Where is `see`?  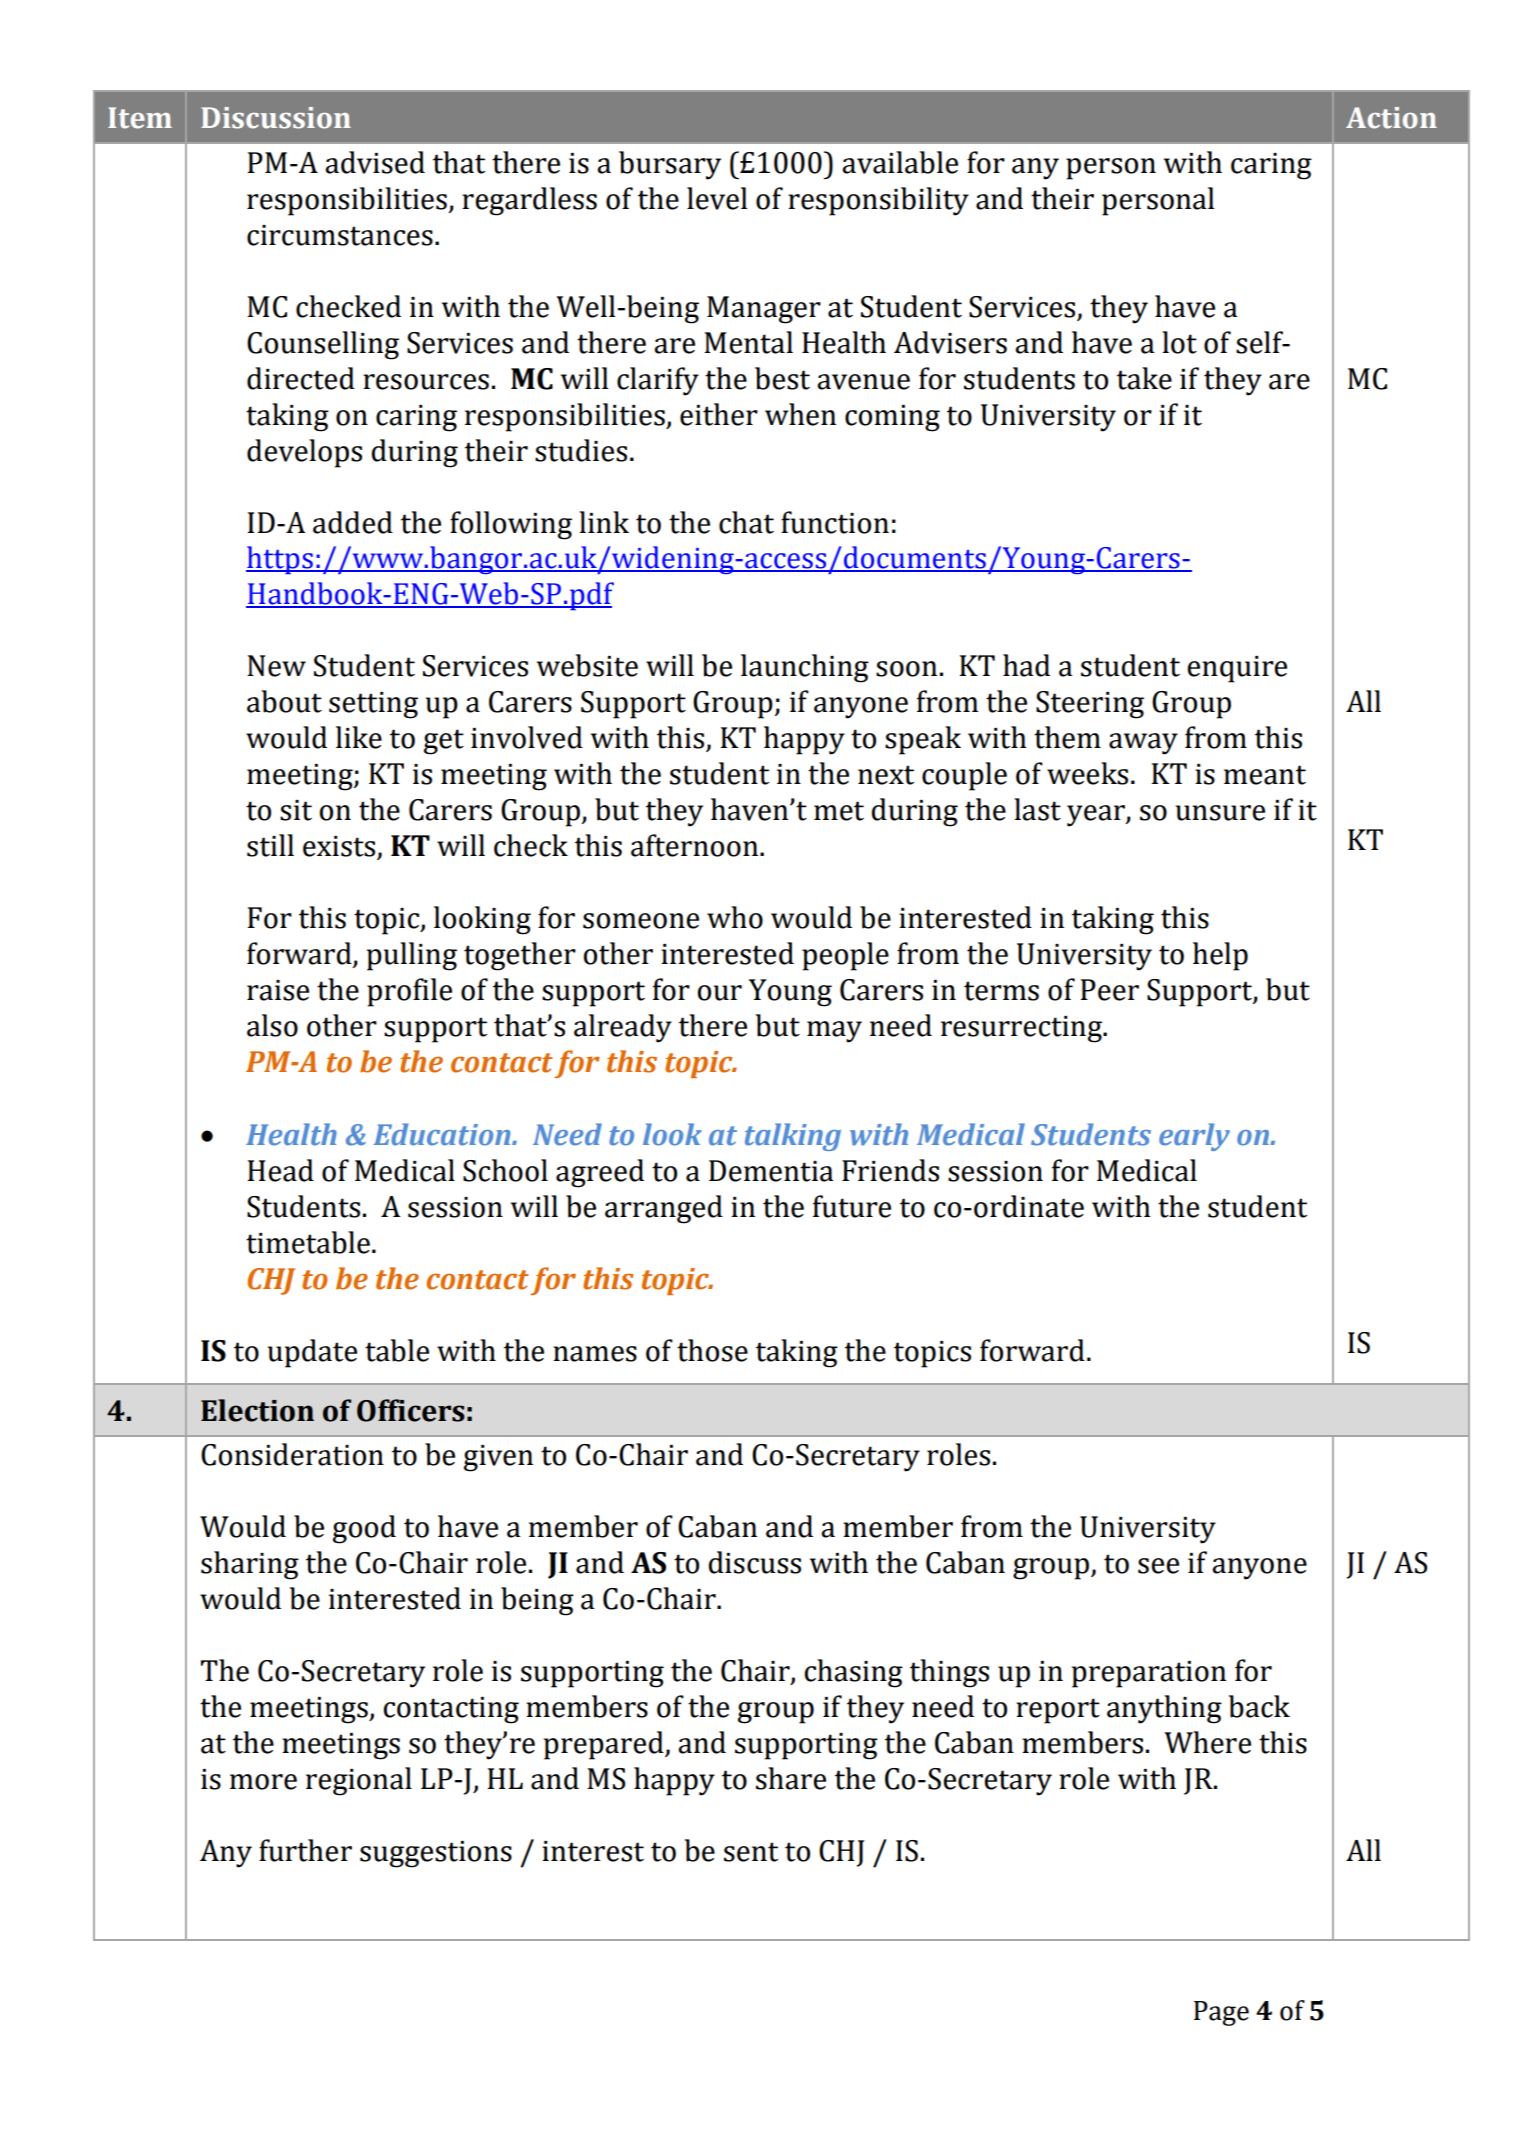 see is located at coordinates (1158, 1566).
